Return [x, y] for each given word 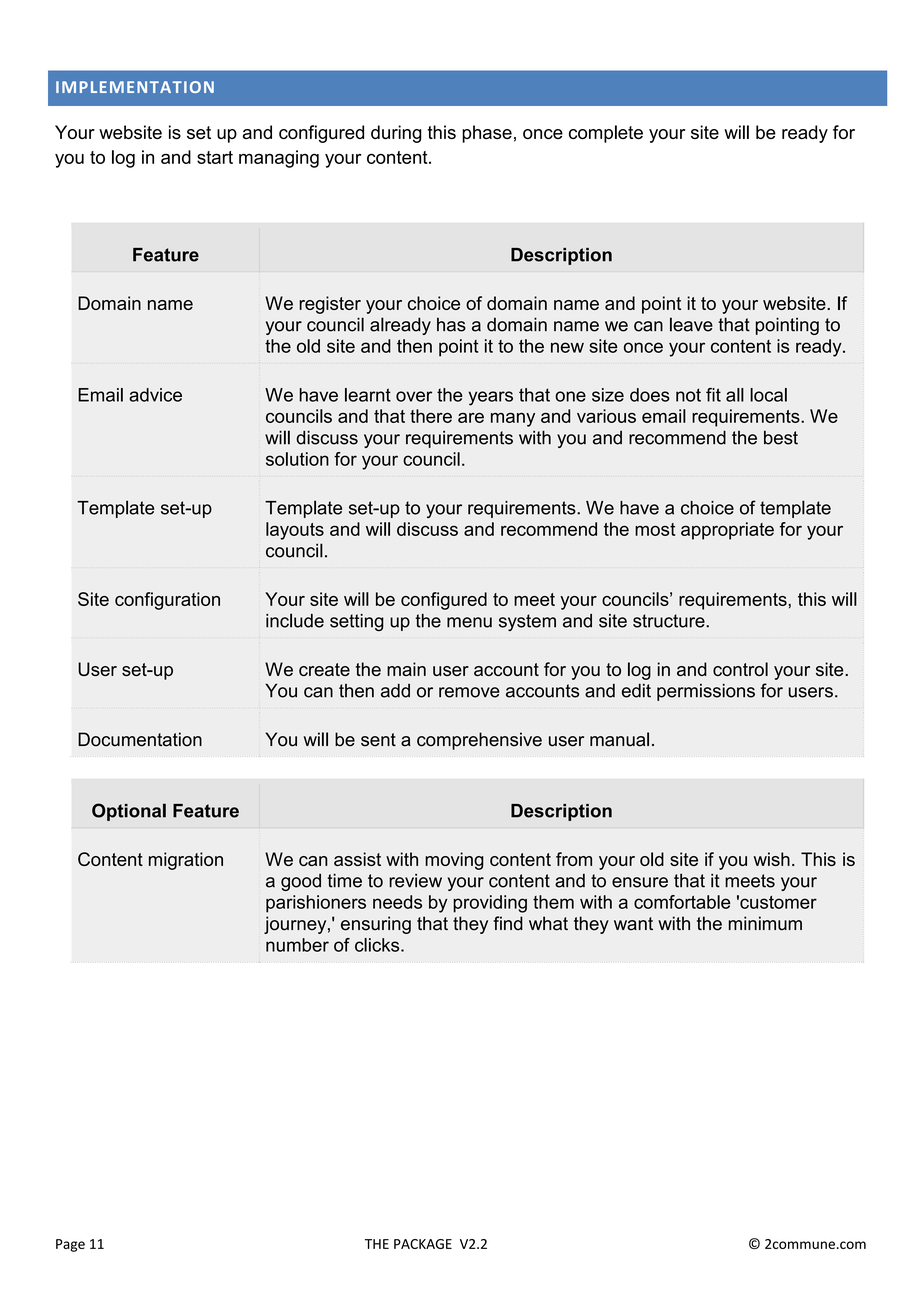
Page [70, 1245]
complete [606, 134]
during [396, 134]
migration [186, 861]
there [431, 416]
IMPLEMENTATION [135, 87]
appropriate [727, 531]
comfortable [682, 902]
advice [155, 395]
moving [454, 861]
